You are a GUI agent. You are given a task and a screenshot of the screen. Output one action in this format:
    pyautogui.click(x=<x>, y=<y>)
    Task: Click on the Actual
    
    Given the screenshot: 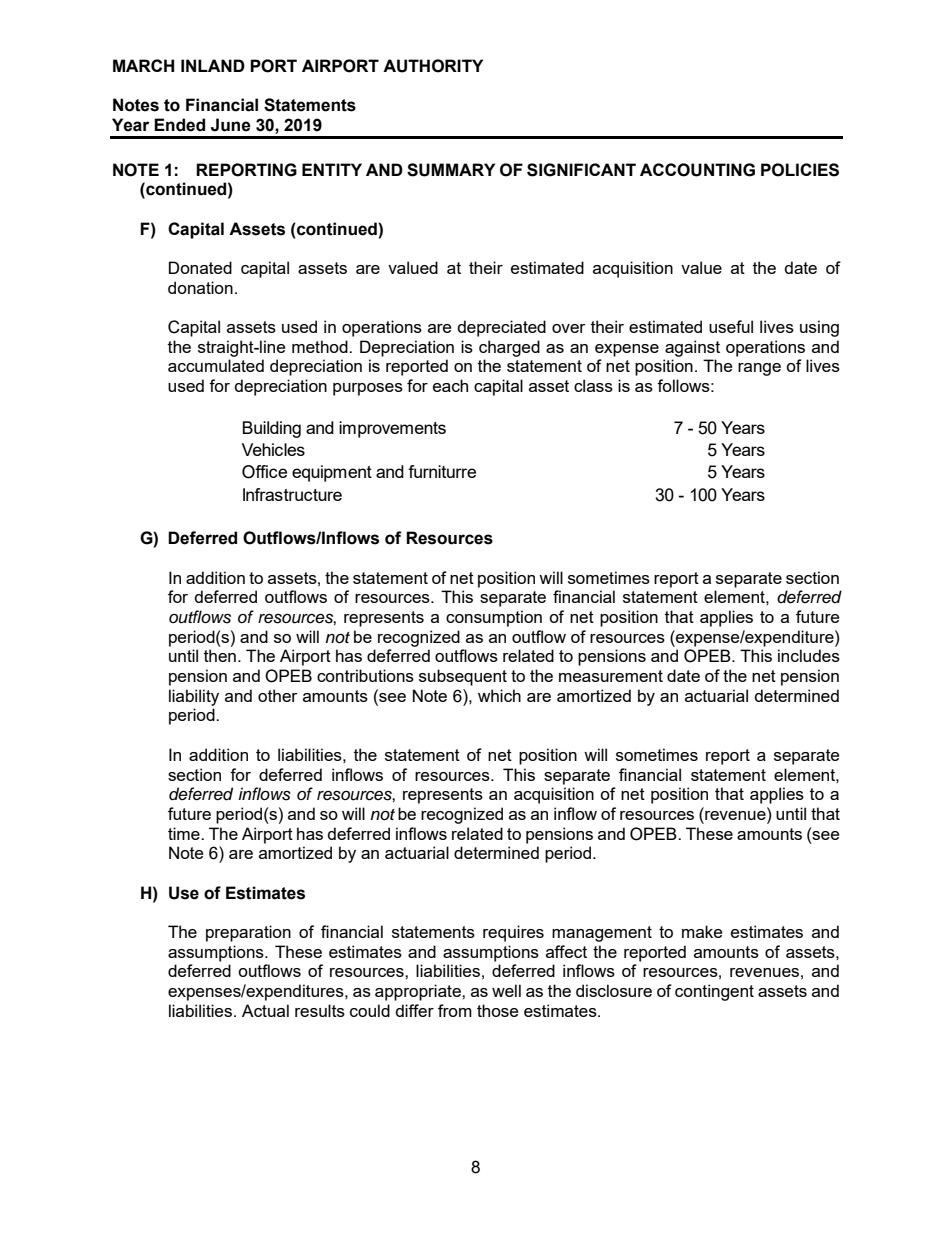 What is the action you would take?
    pyautogui.click(x=265, y=1010)
